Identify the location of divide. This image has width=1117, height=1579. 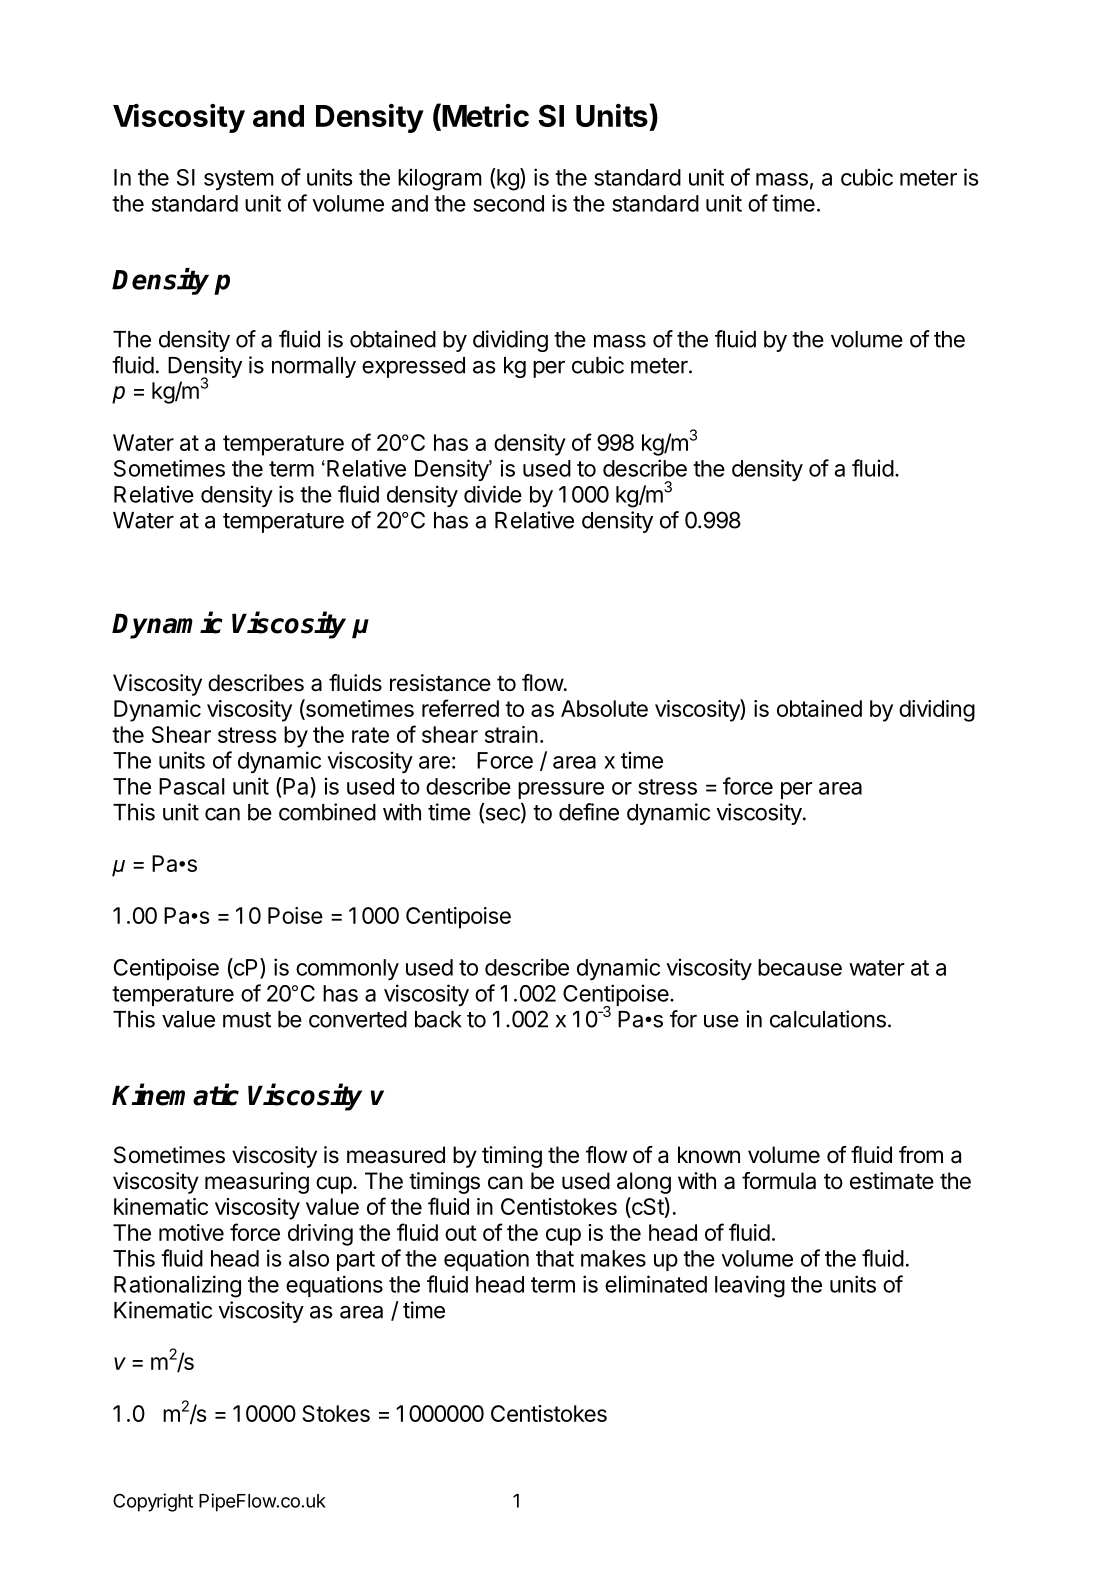
(493, 494).
